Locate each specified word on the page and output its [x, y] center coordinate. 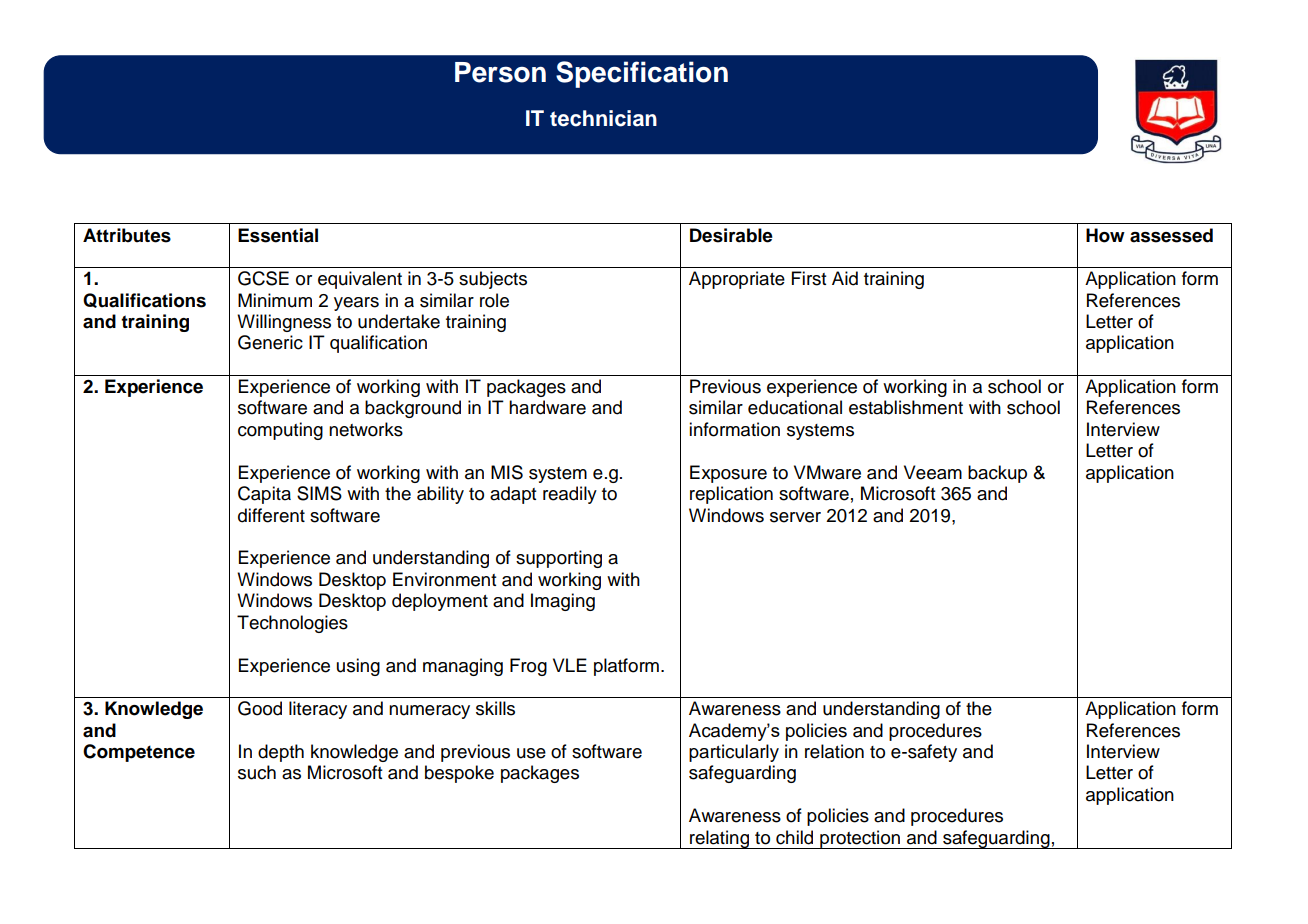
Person [500, 72]
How [1105, 235]
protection [860, 839]
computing [280, 431]
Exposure [728, 474]
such [257, 772]
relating [719, 839]
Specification [642, 74]
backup [997, 474]
